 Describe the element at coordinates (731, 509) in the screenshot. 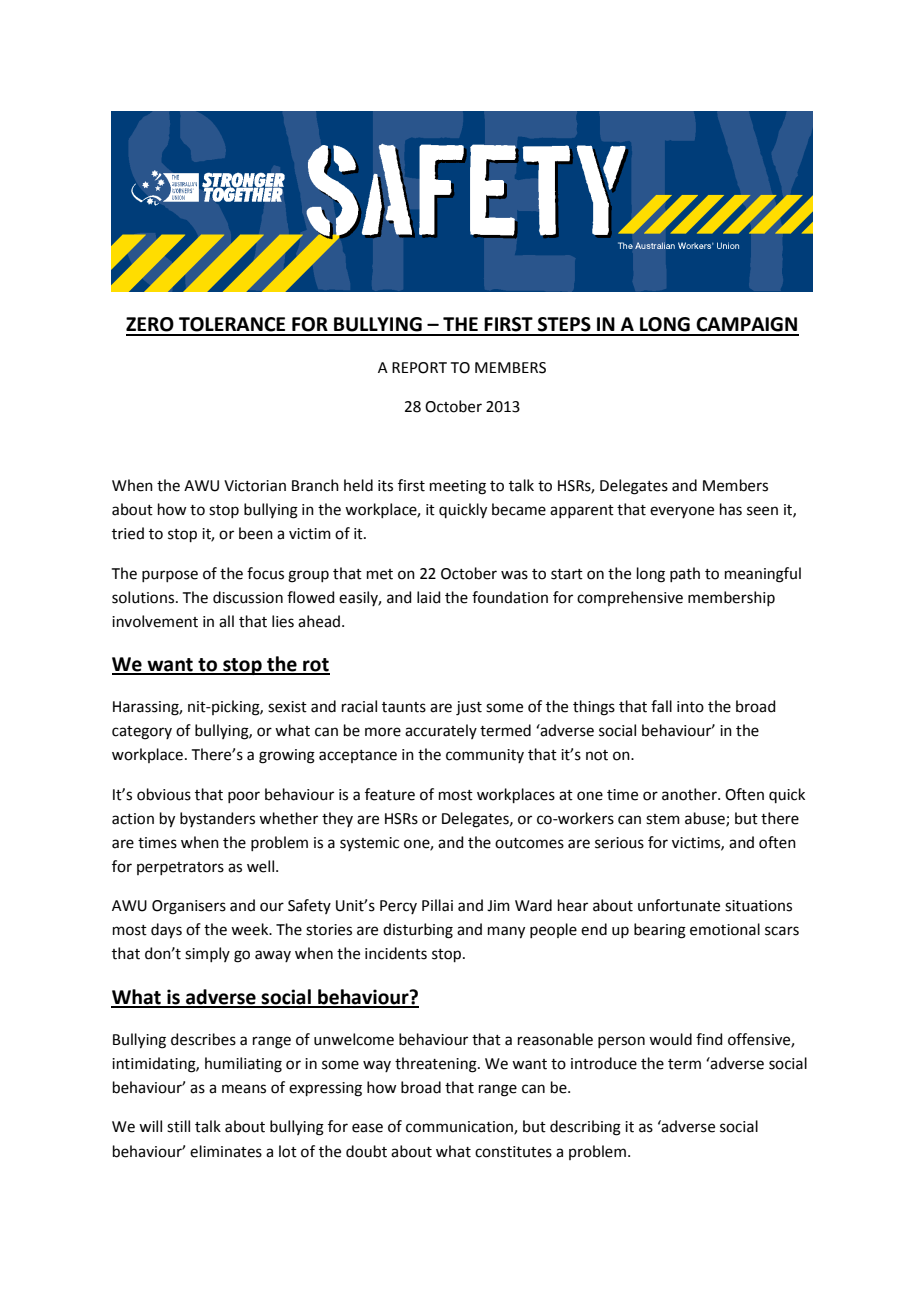

I see `has` at that location.
